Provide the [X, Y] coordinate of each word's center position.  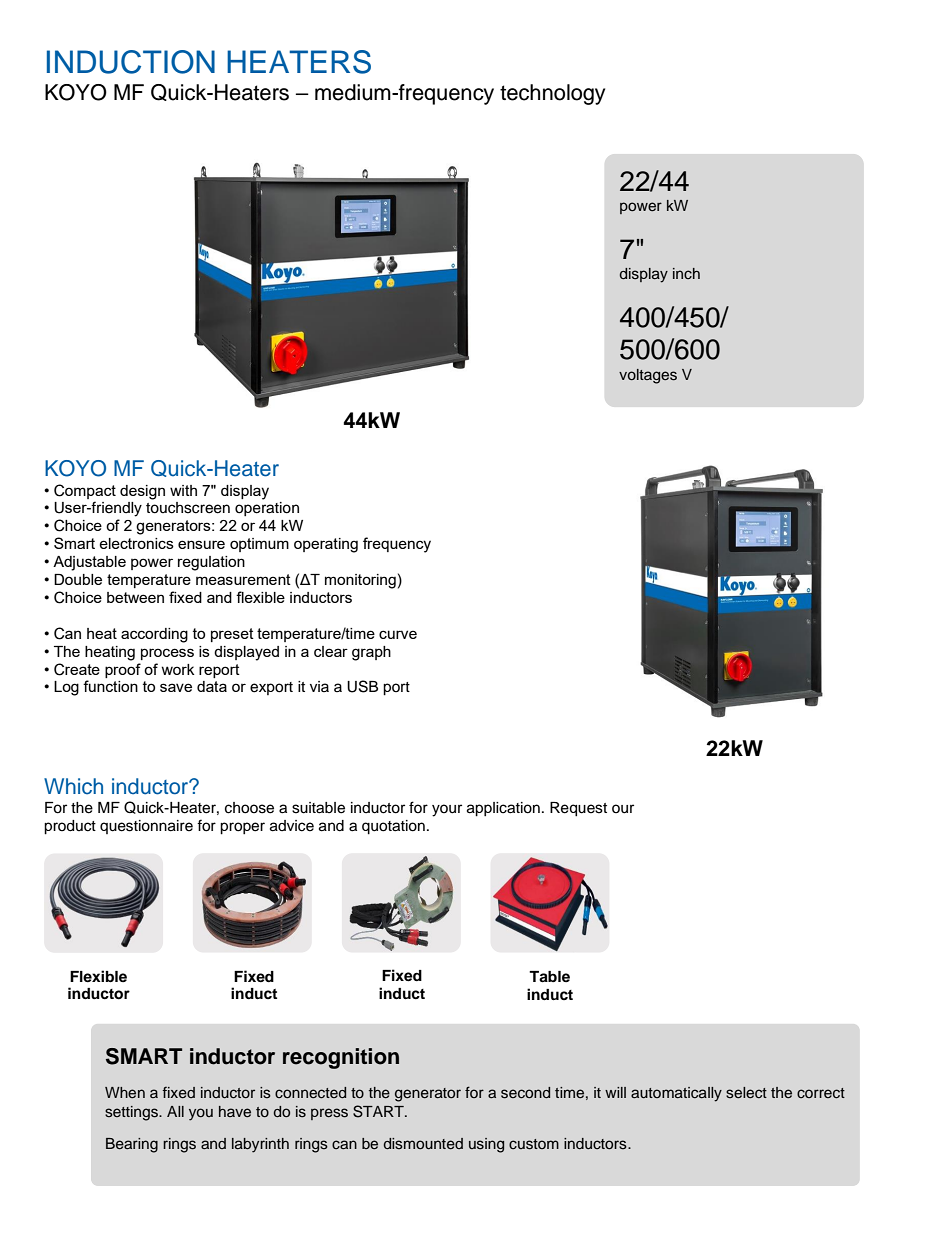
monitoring [360, 581]
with [183, 490]
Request [578, 809]
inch [686, 273]
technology [552, 94]
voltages [648, 376]
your [447, 810]
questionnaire [146, 827]
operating [326, 545]
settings [133, 1113]
